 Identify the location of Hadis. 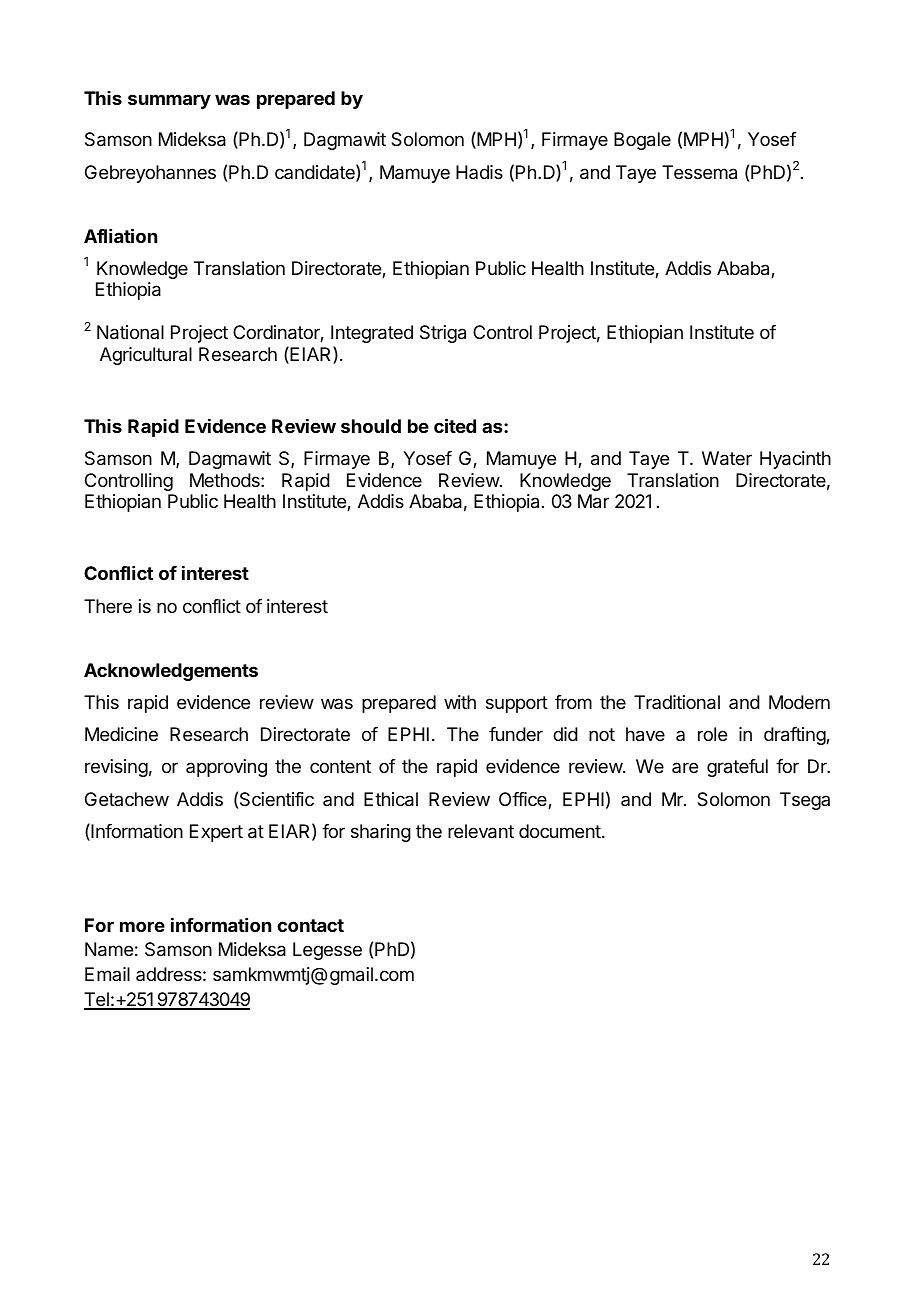
(479, 172).
